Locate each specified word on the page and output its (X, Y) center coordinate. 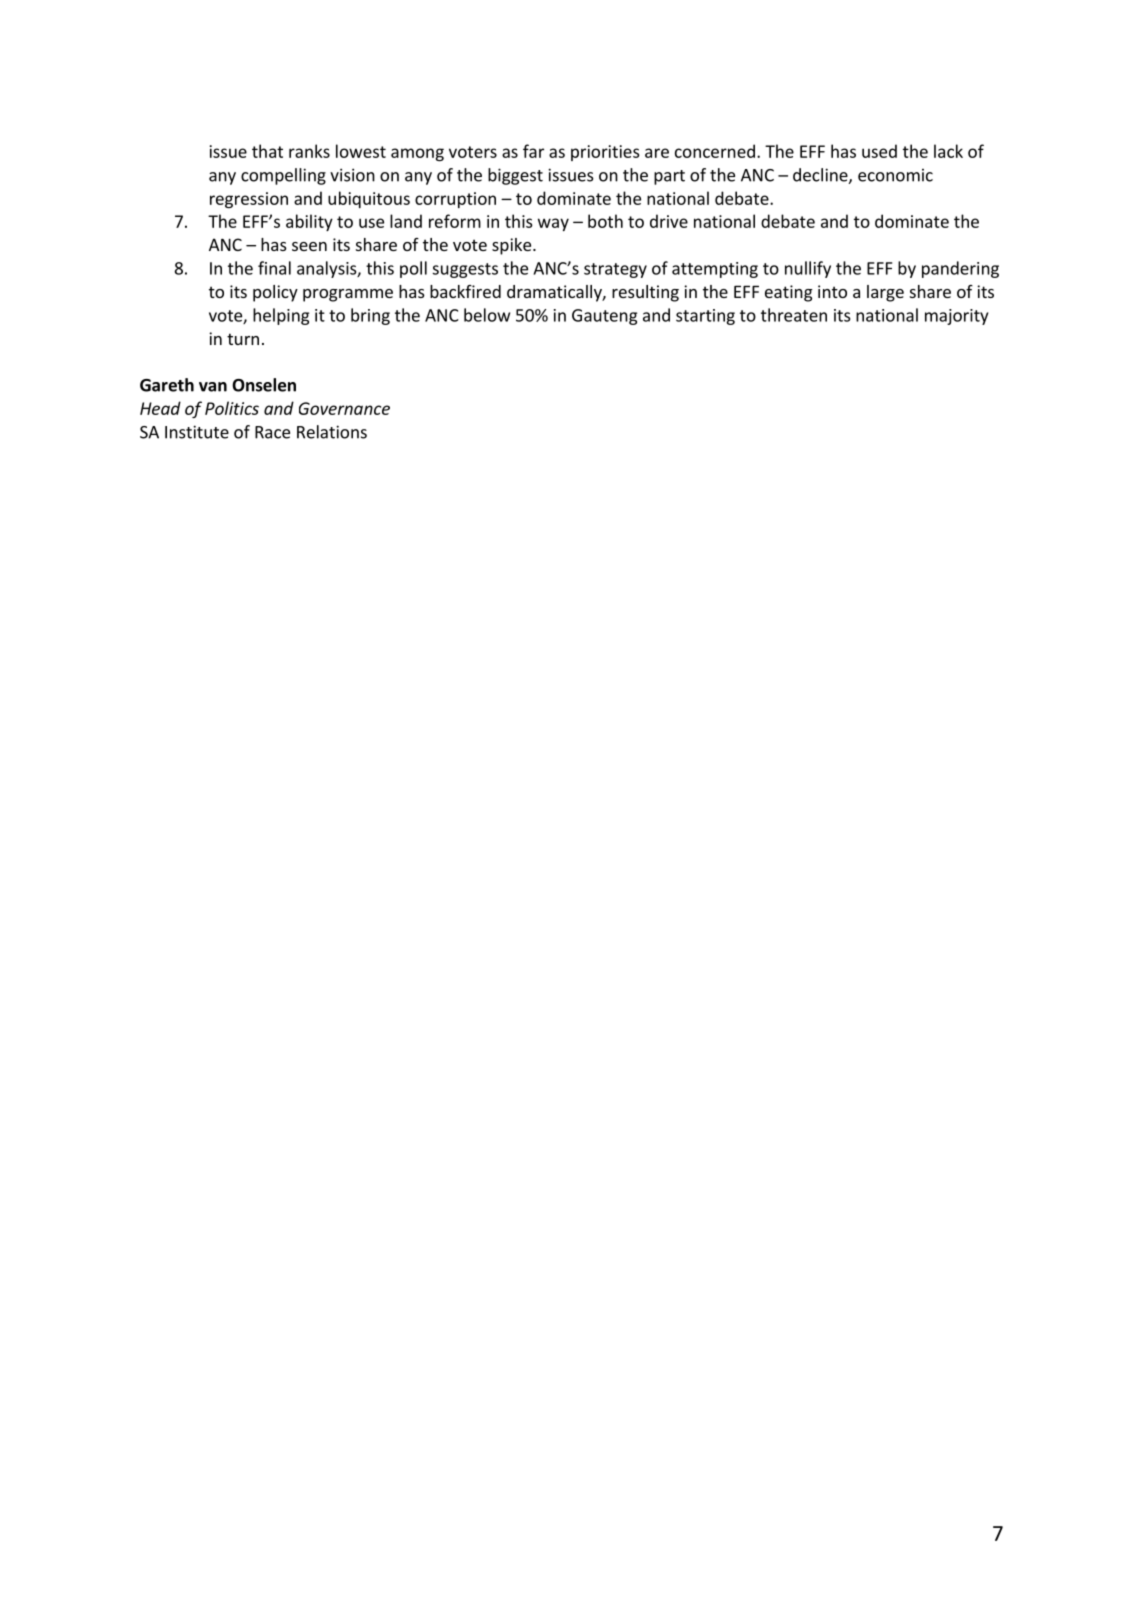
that (267, 151)
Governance (344, 408)
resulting (645, 293)
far (533, 151)
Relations (332, 432)
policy (275, 293)
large (885, 293)
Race (272, 432)
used (879, 151)
